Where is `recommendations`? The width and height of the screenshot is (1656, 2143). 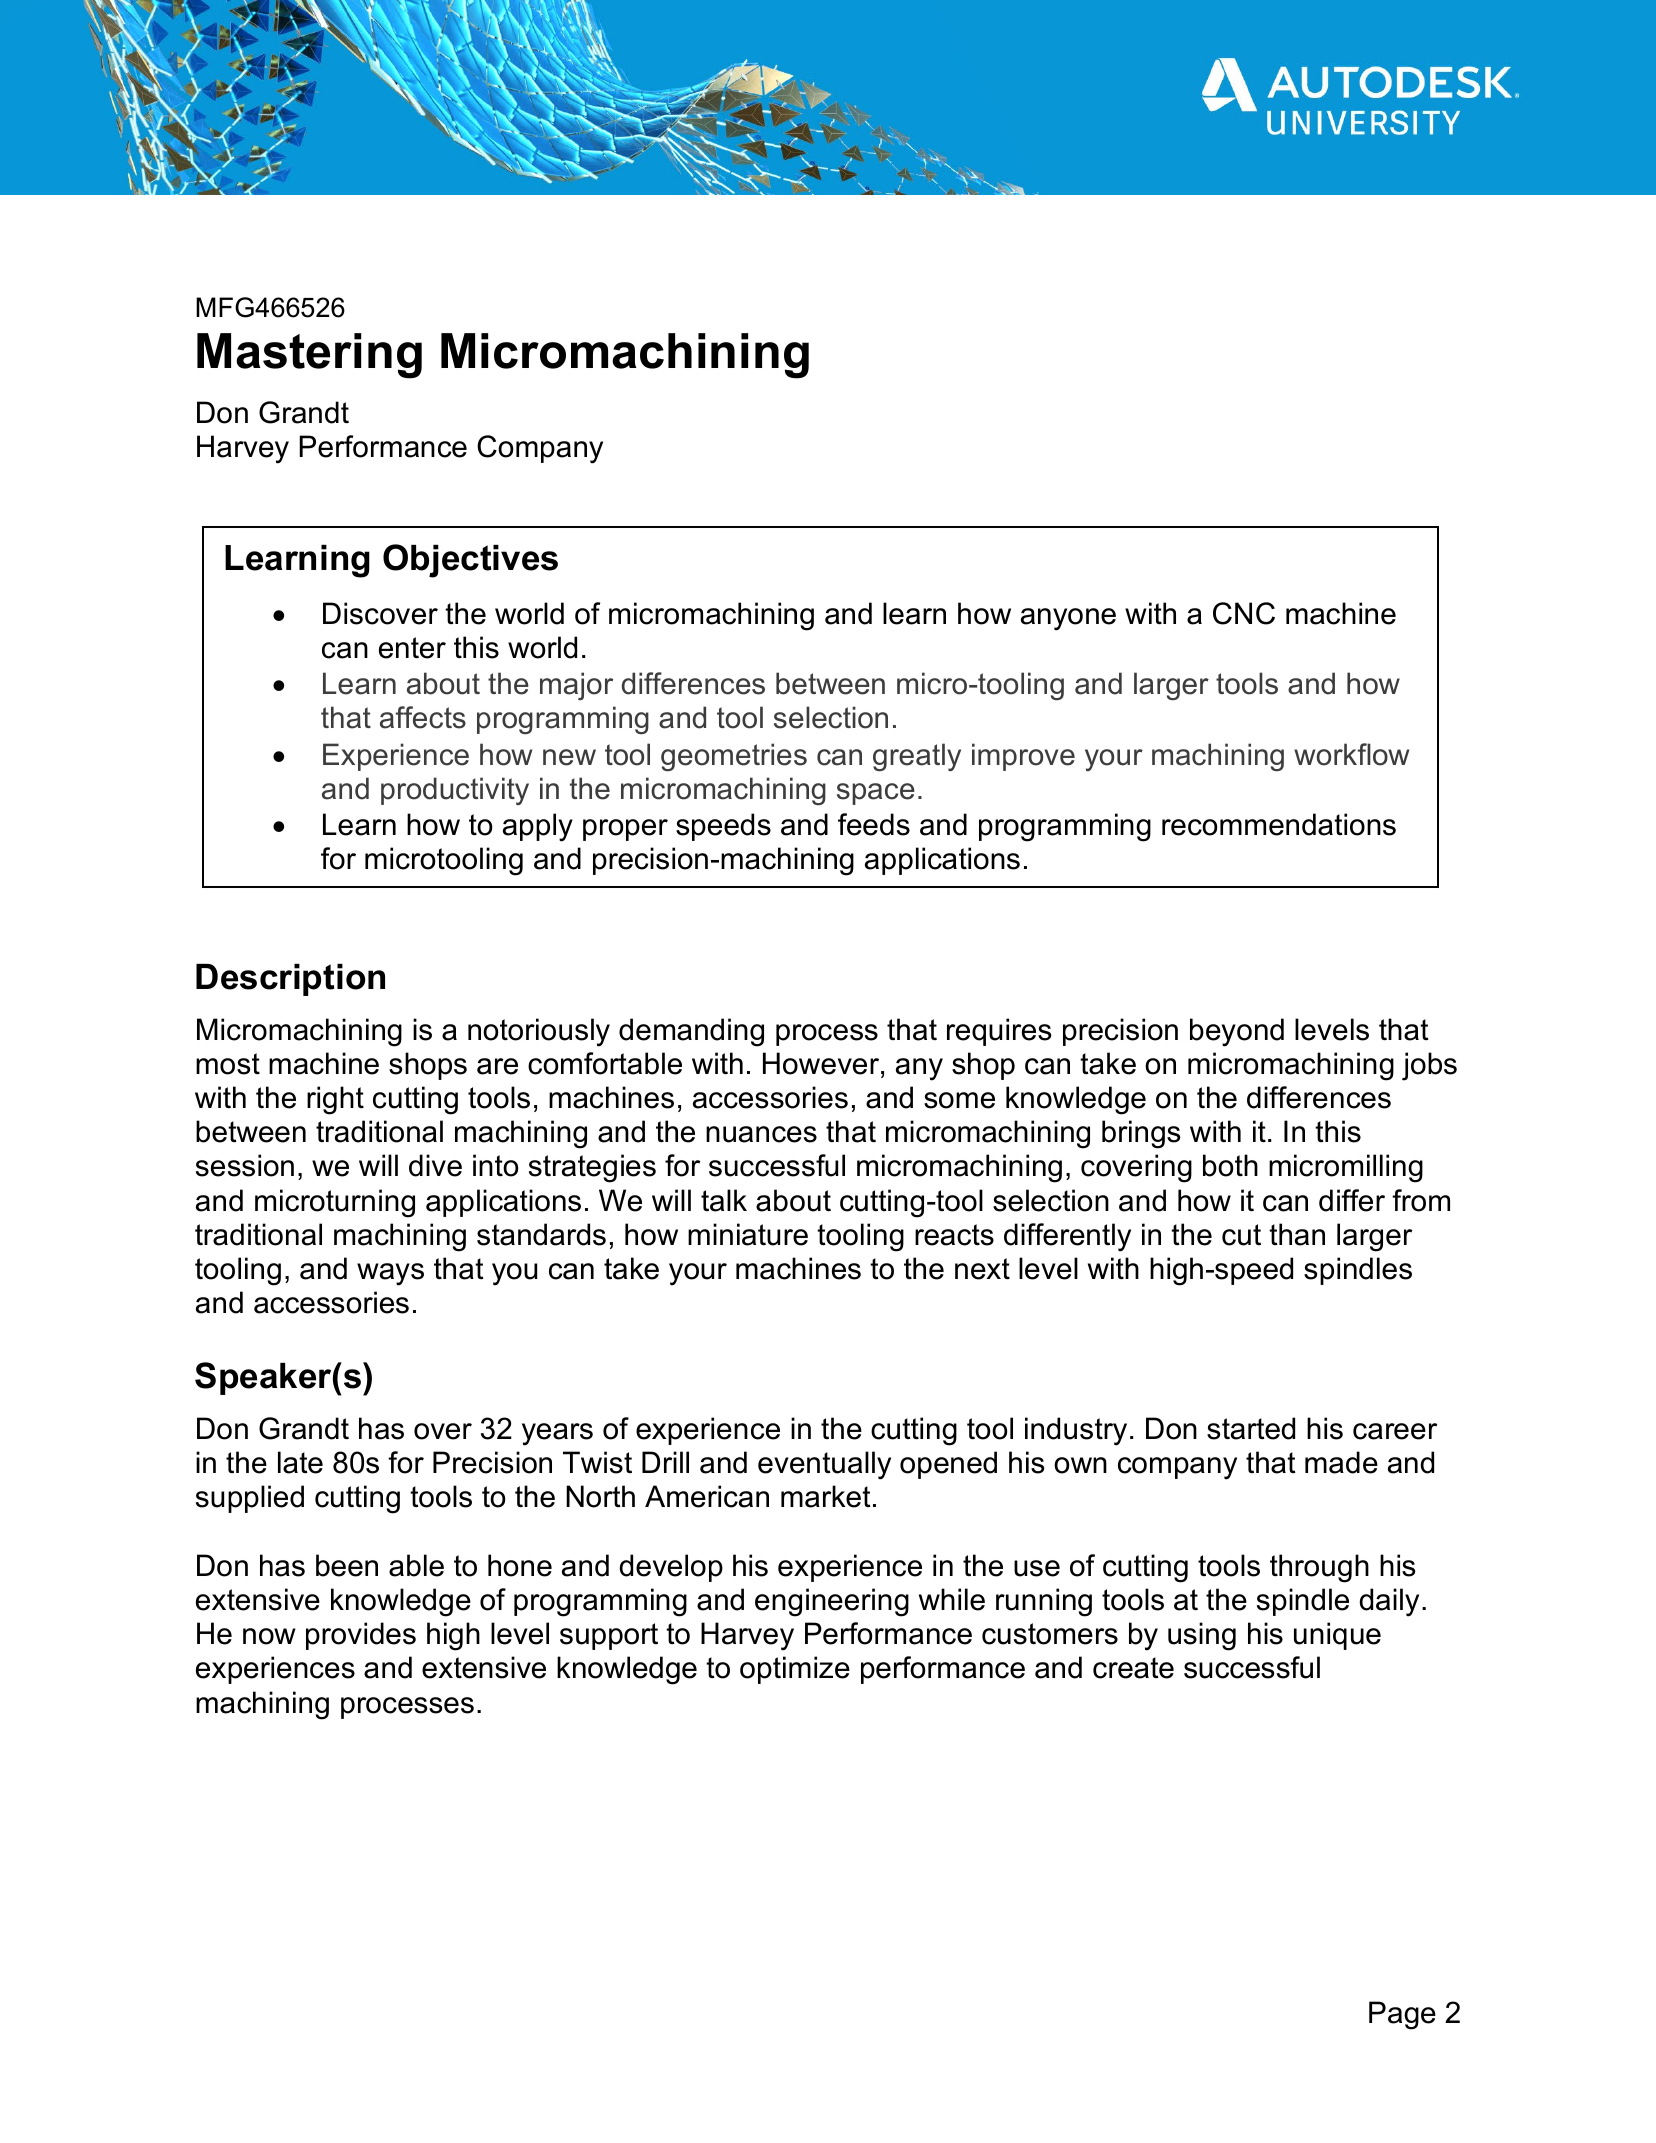
recommendations is located at coordinates (1279, 824).
